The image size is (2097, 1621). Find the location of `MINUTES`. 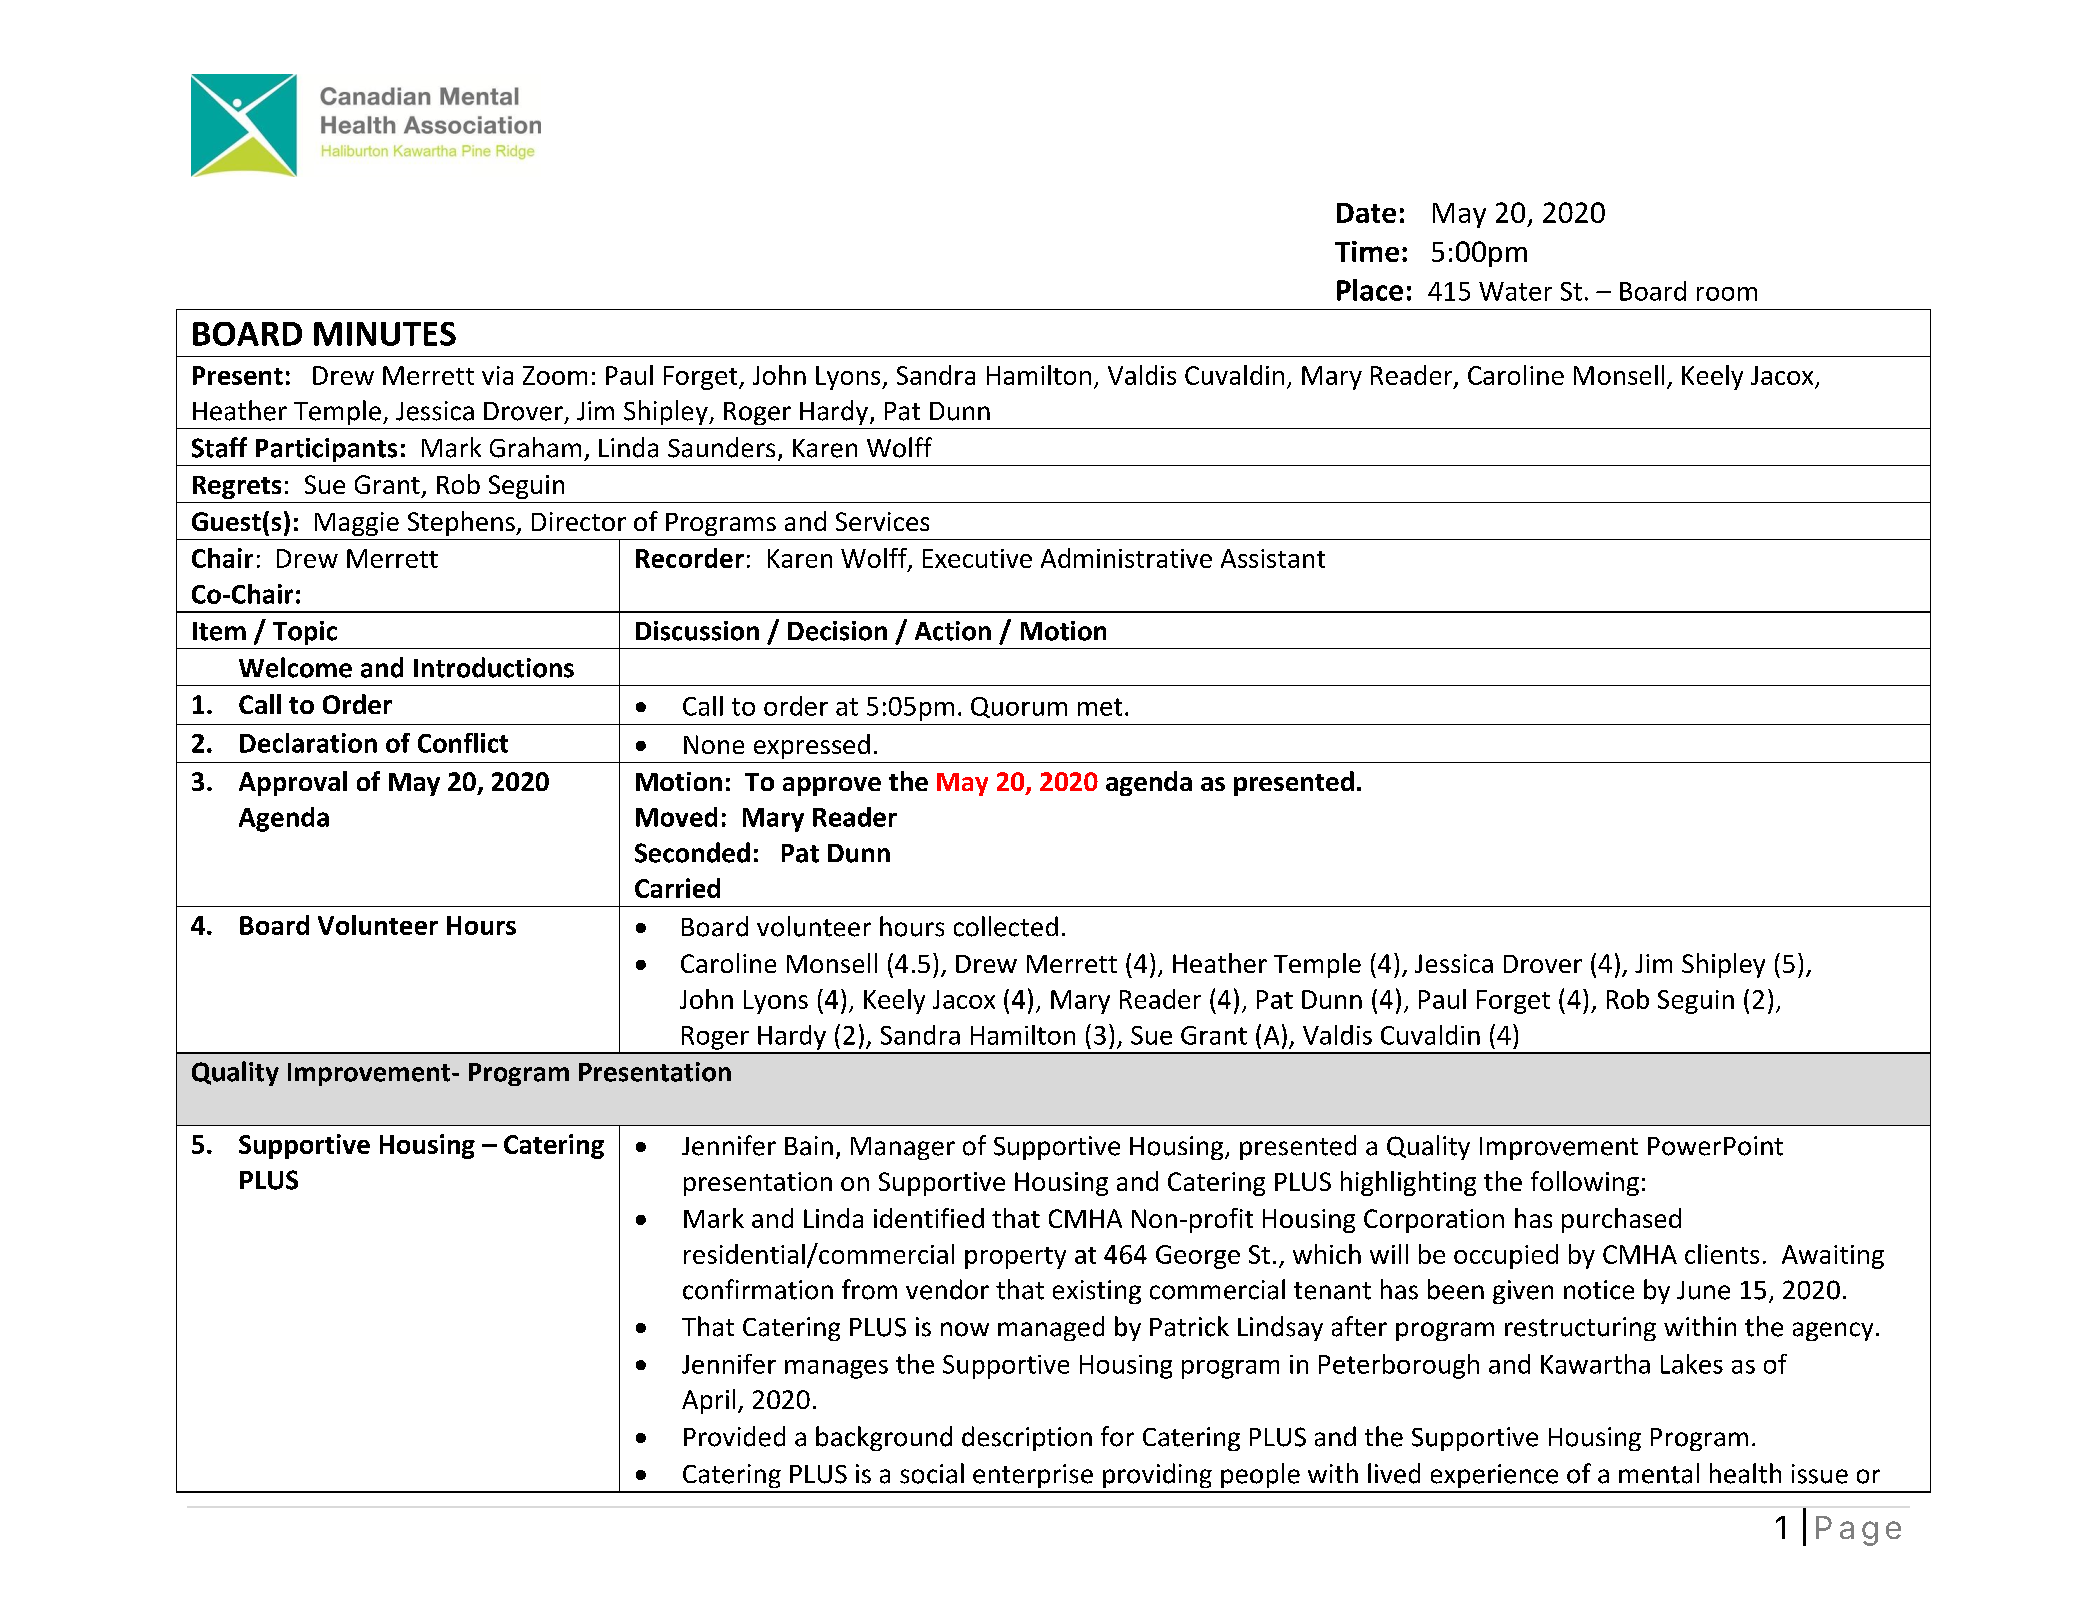

MINUTES is located at coordinates (385, 334).
